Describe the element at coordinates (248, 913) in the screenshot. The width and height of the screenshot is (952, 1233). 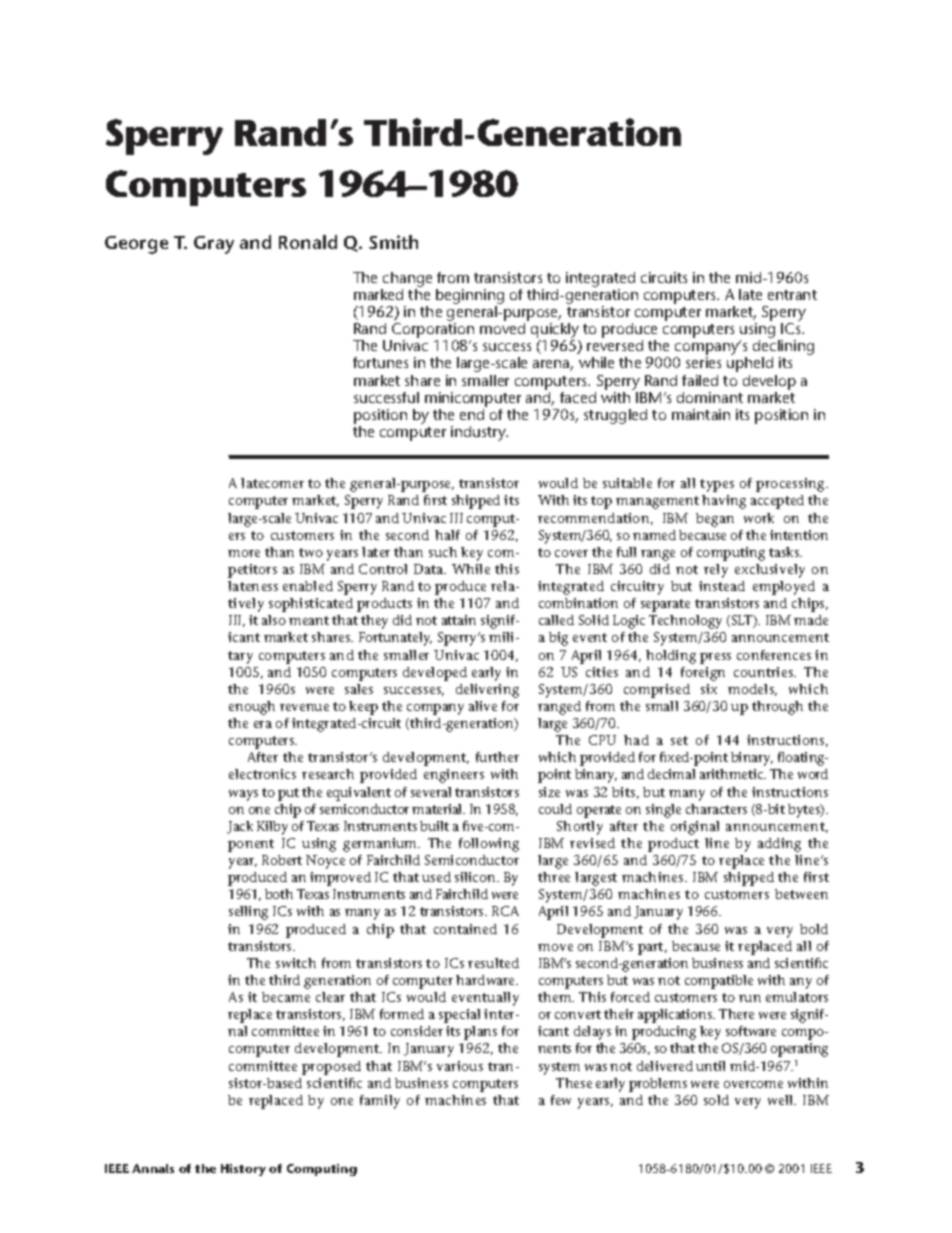
I see `selling` at that location.
